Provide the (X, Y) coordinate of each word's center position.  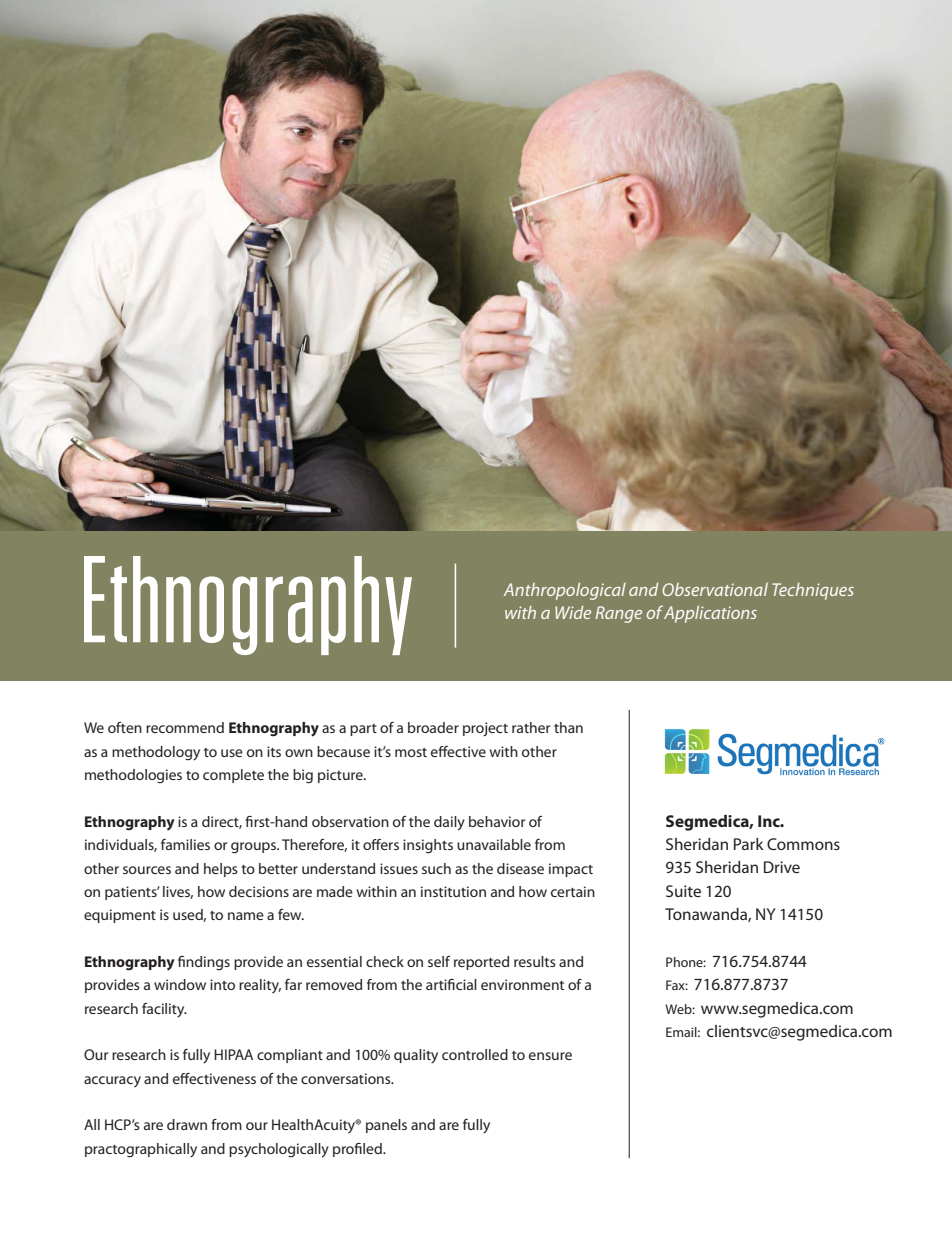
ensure (550, 1056)
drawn (187, 1124)
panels (386, 1126)
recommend (185, 727)
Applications (710, 614)
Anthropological (565, 591)
